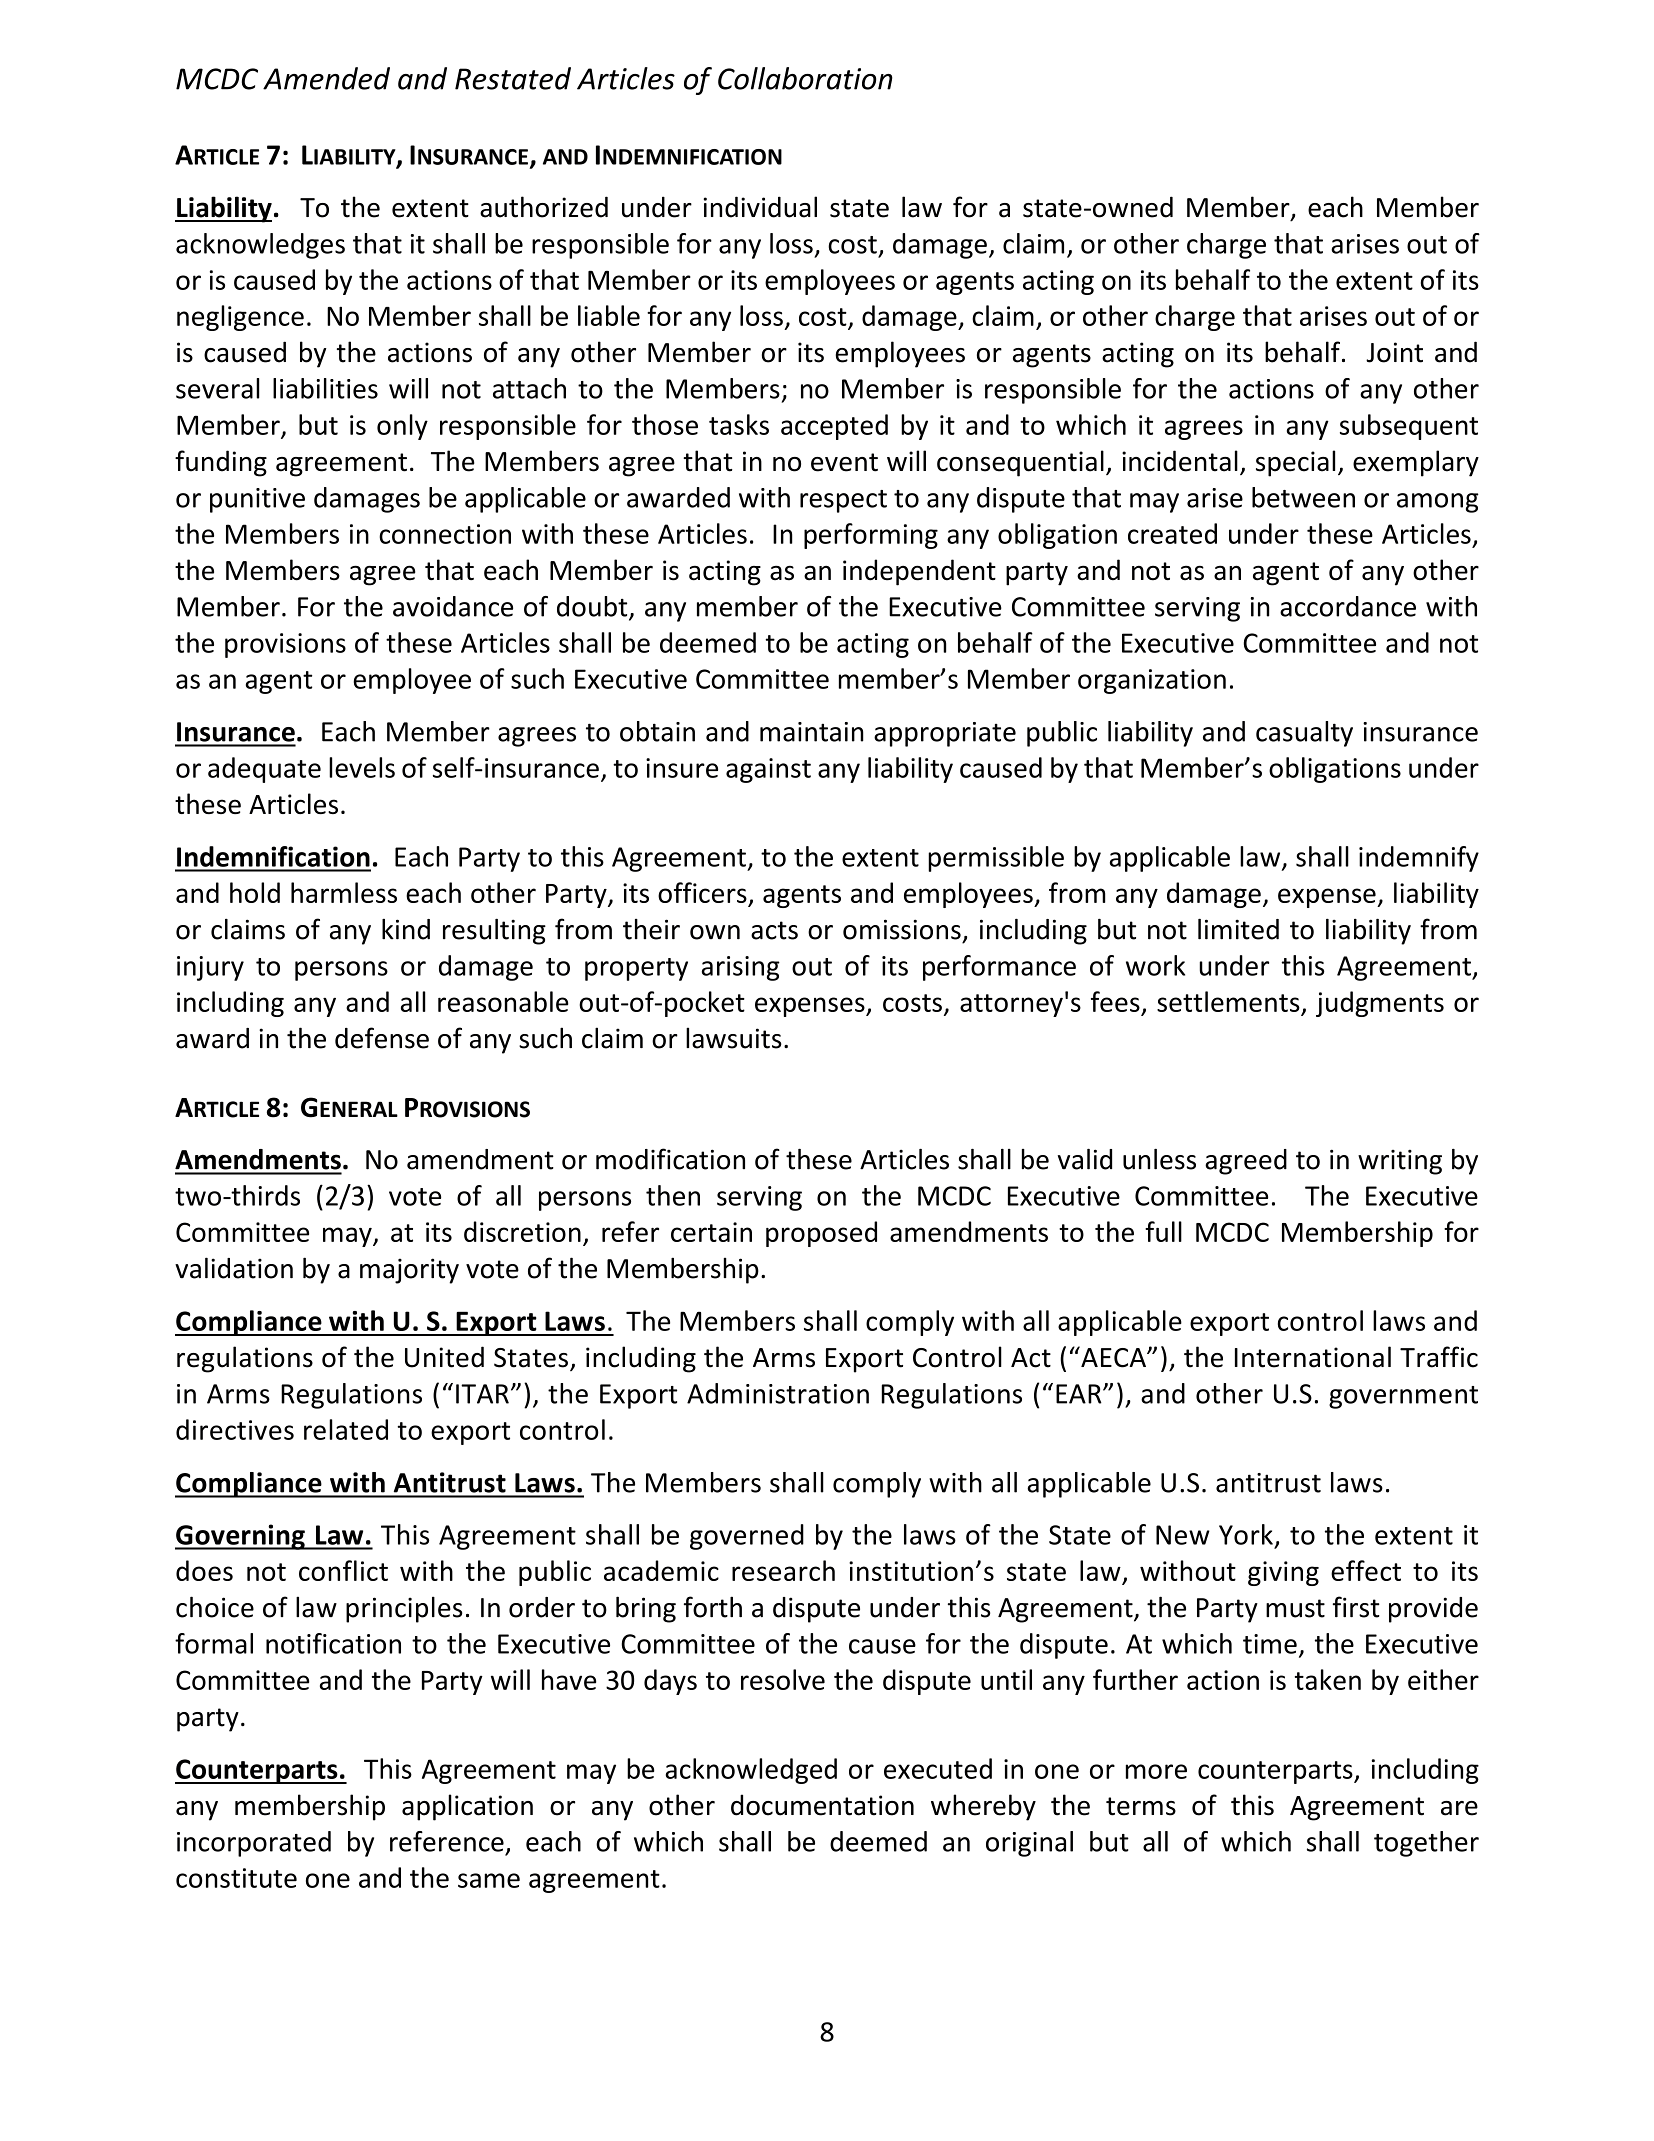  I want to click on Joint, so click(1394, 352).
